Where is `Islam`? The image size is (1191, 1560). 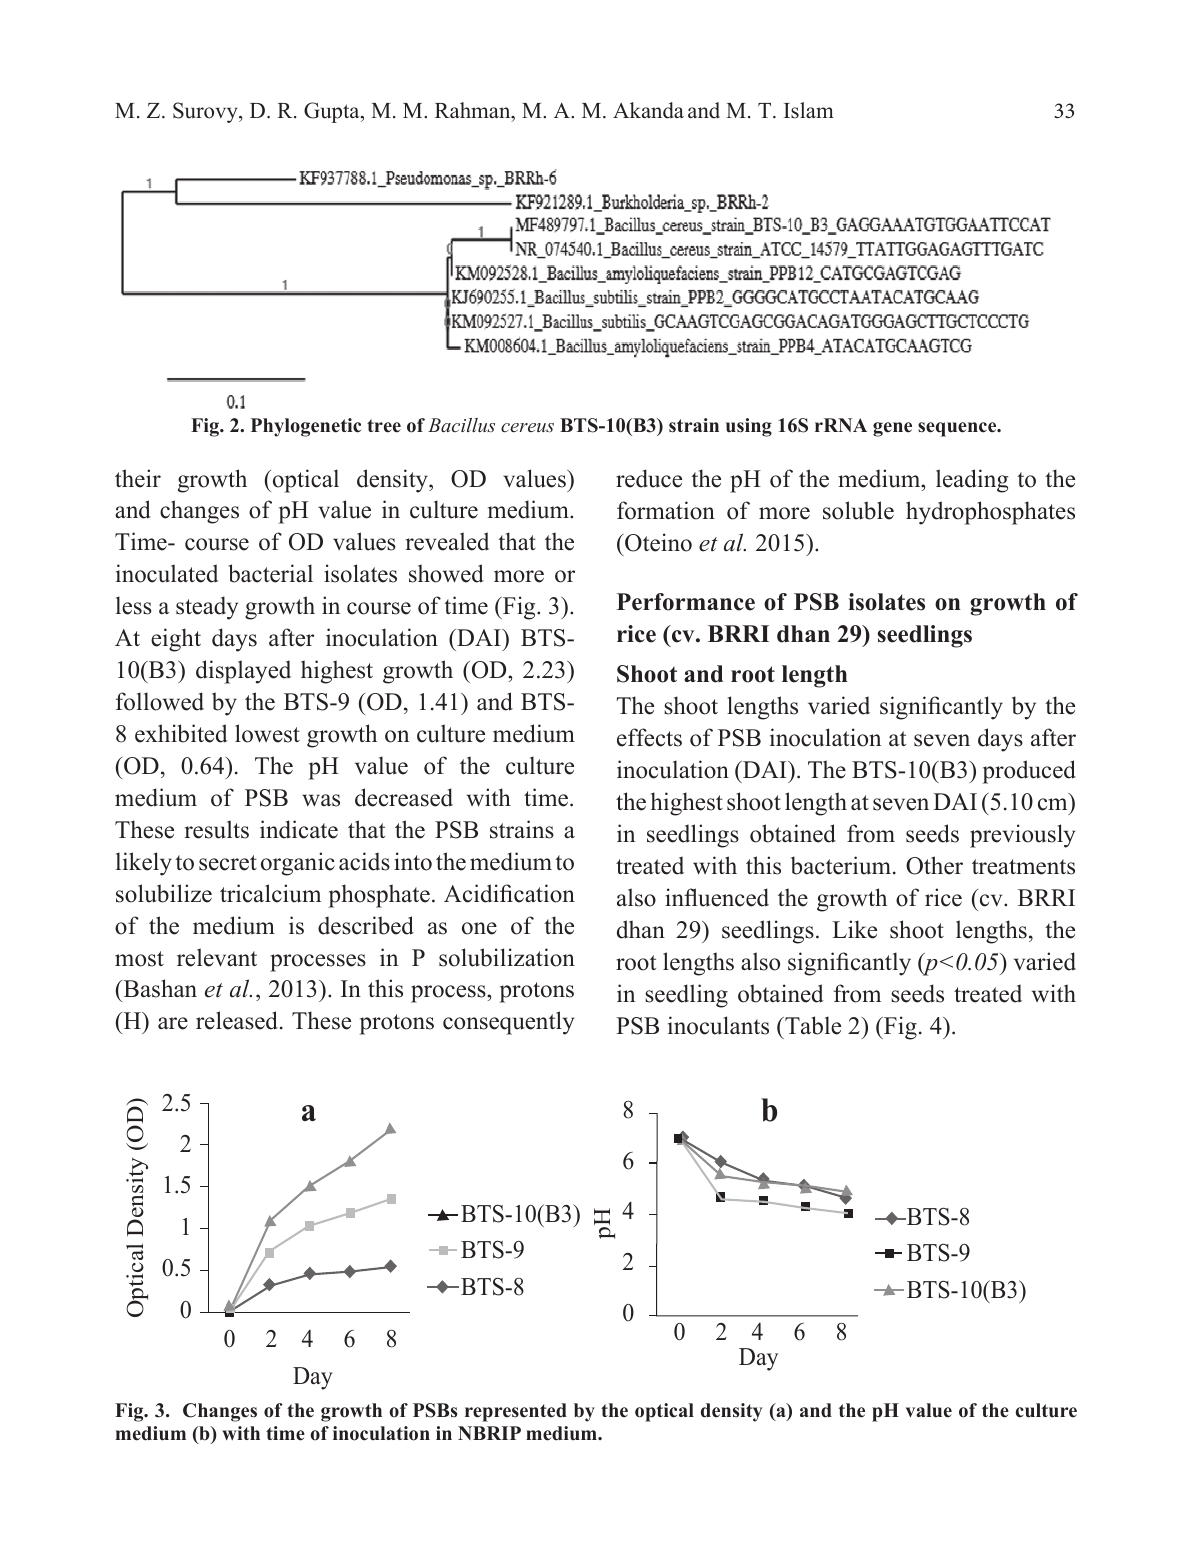 Islam is located at coordinates (809, 110).
